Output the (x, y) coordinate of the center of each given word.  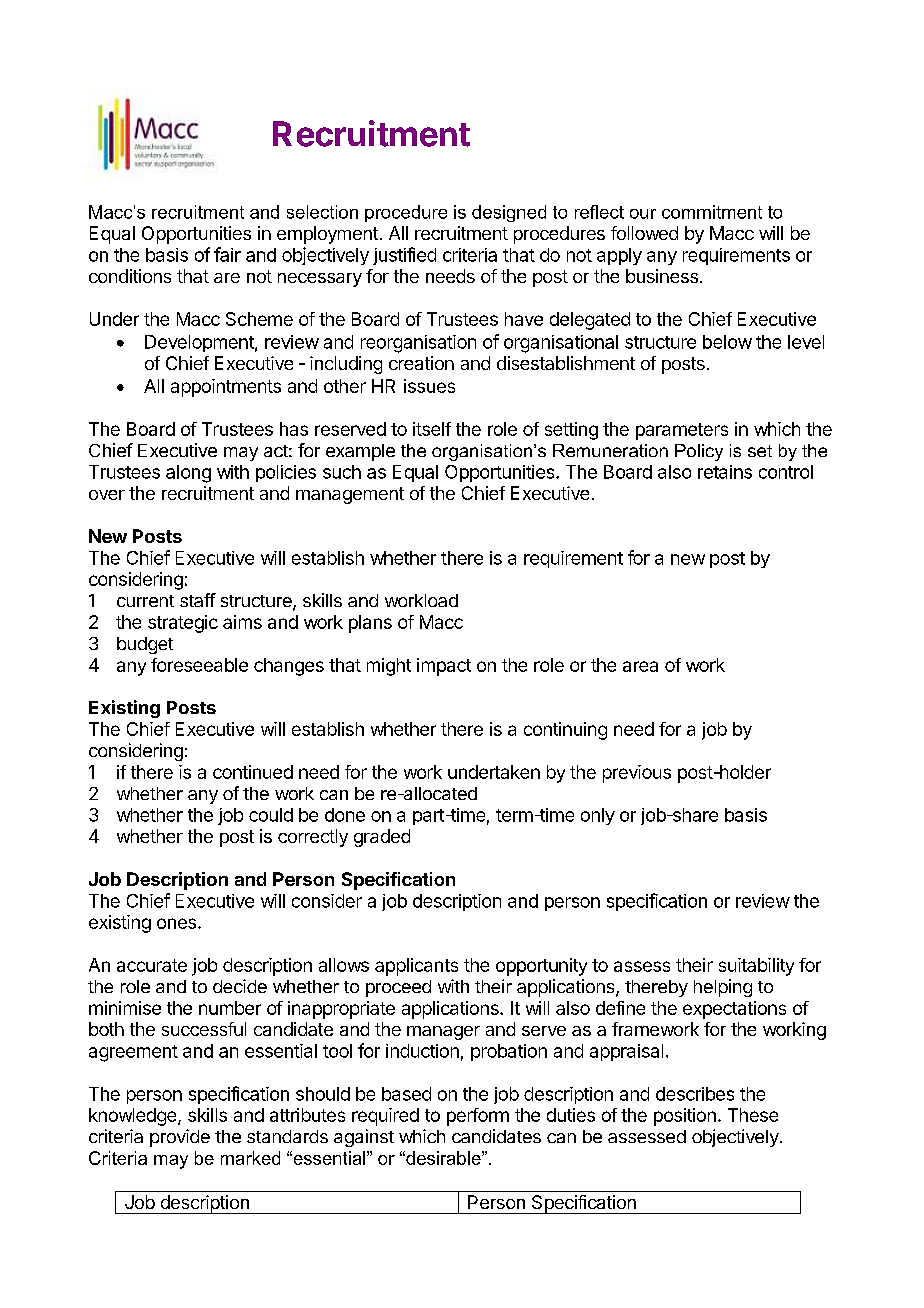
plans (370, 624)
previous (637, 774)
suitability (756, 967)
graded (382, 838)
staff (198, 600)
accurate (152, 965)
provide (180, 1138)
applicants (416, 967)
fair (227, 254)
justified (404, 256)
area (640, 666)
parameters (682, 431)
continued (253, 772)
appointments (226, 388)
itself (432, 429)
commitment (712, 212)
